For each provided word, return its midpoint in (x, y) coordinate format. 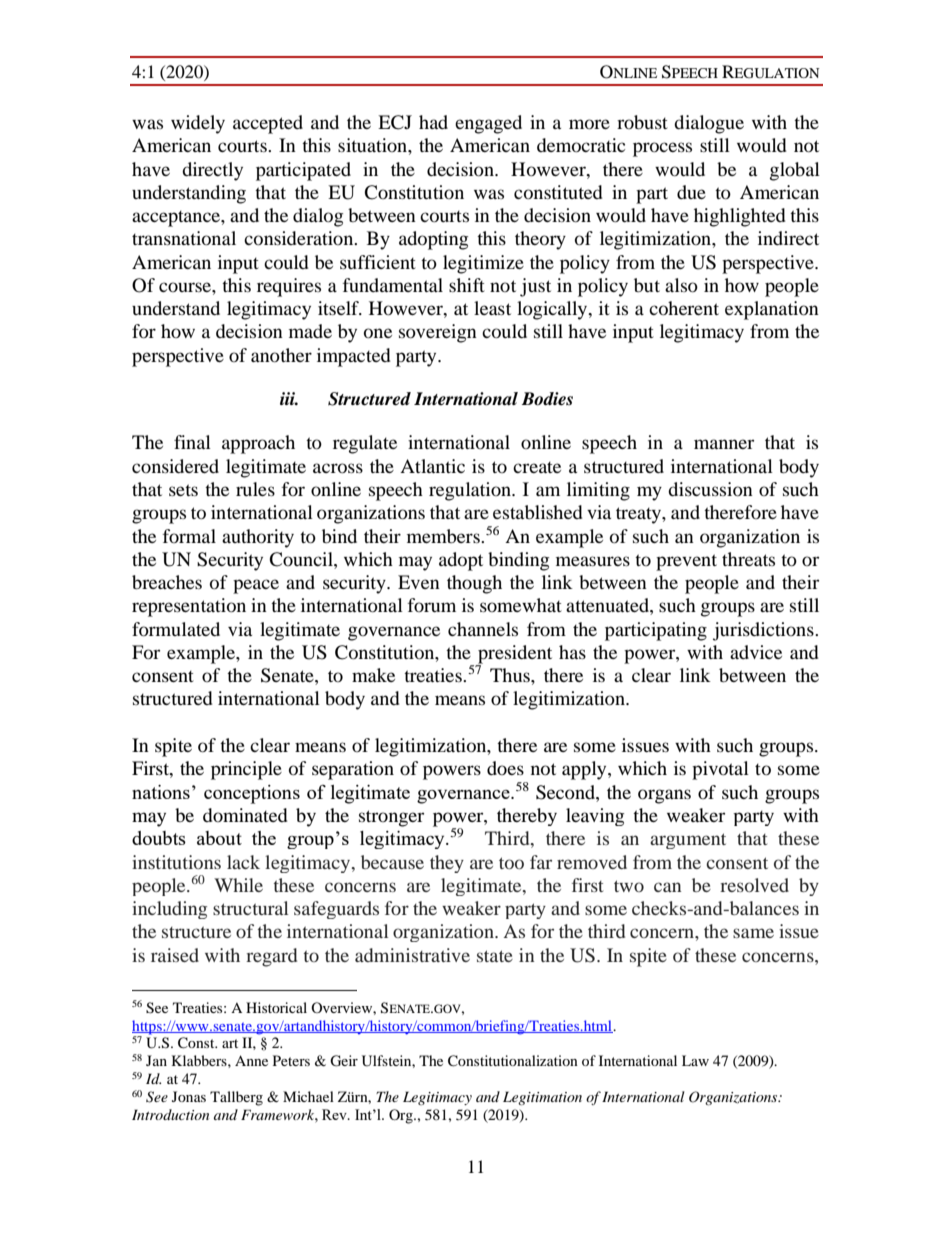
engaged (488, 124)
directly (212, 171)
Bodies (547, 399)
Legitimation (542, 1098)
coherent (684, 308)
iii (289, 398)
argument (688, 841)
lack (243, 862)
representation (189, 607)
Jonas (189, 1096)
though (474, 584)
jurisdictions (764, 631)
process (662, 149)
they (447, 864)
